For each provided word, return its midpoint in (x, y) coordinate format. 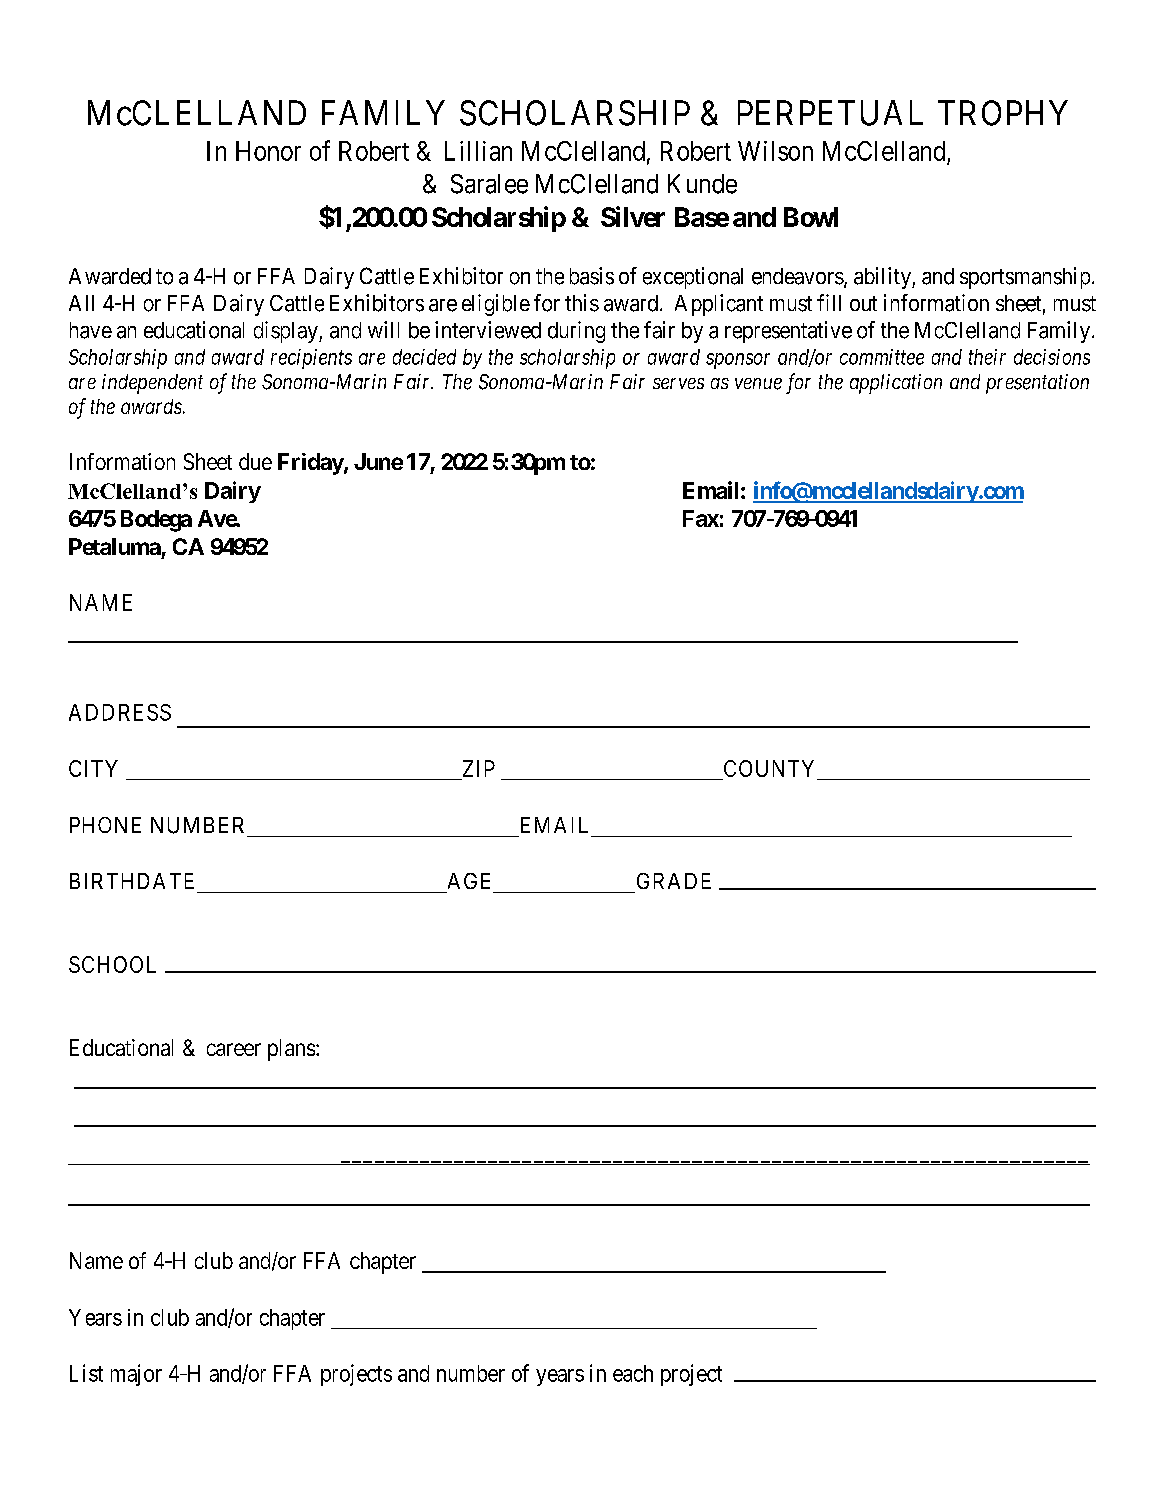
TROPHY (1003, 113)
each (633, 1373)
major (136, 1375)
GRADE (674, 881)
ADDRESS (120, 712)
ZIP (479, 768)
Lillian (478, 151)
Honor (268, 151)
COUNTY (770, 770)
